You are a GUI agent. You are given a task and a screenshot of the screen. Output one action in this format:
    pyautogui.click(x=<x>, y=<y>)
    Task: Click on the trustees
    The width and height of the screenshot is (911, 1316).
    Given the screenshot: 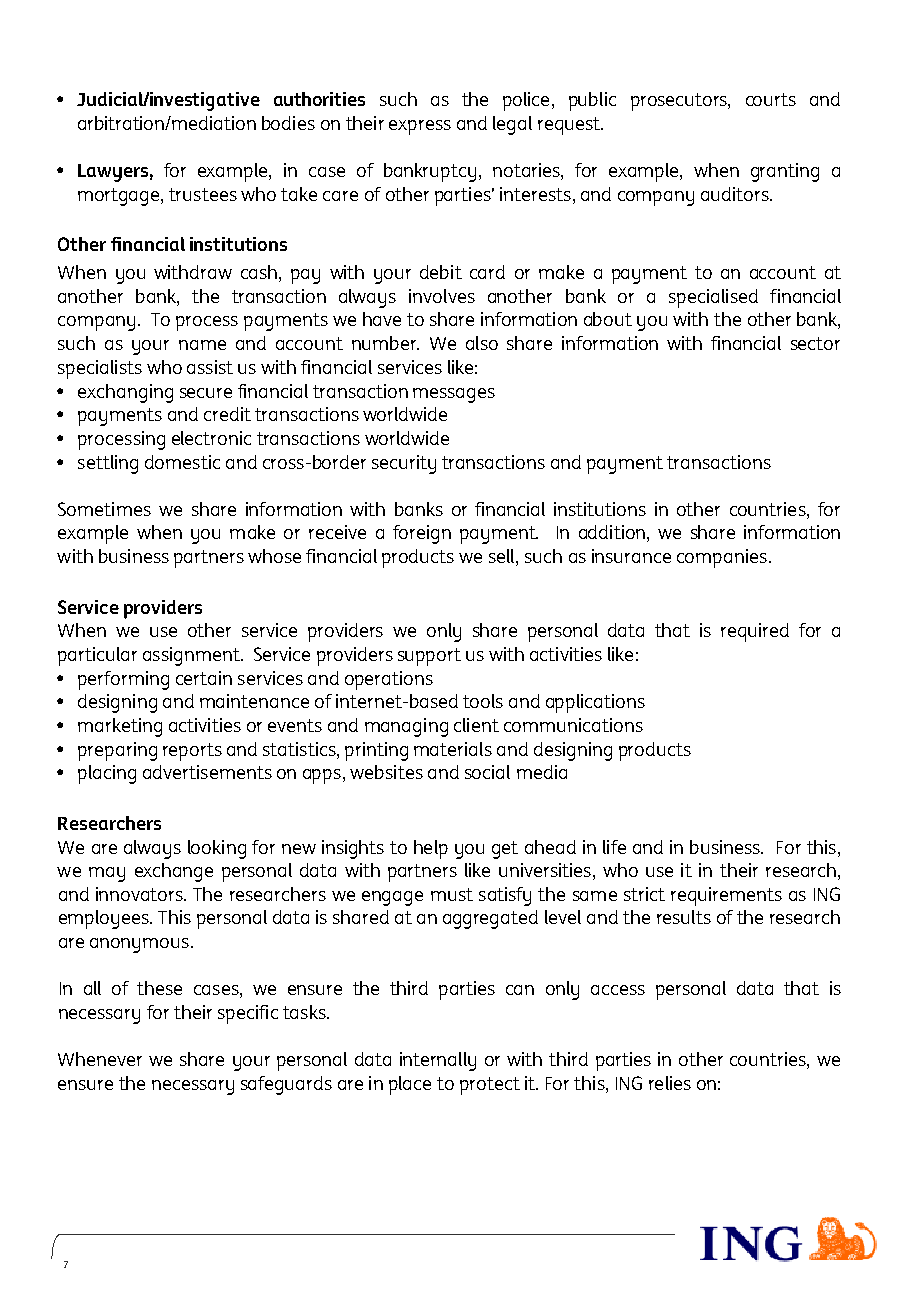 What is the action you would take?
    pyautogui.click(x=203, y=194)
